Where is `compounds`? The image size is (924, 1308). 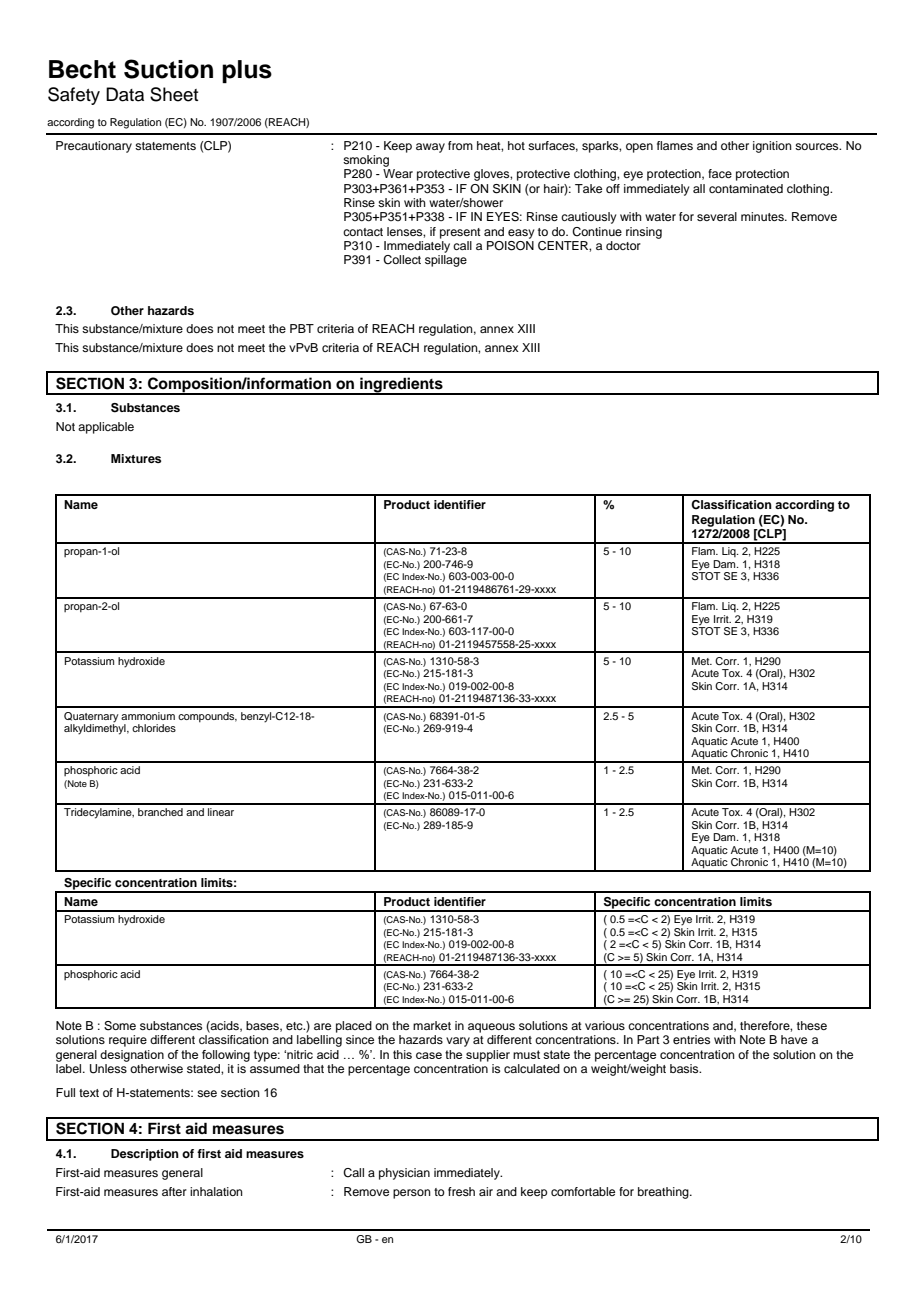
compounds is located at coordinates (207, 717).
